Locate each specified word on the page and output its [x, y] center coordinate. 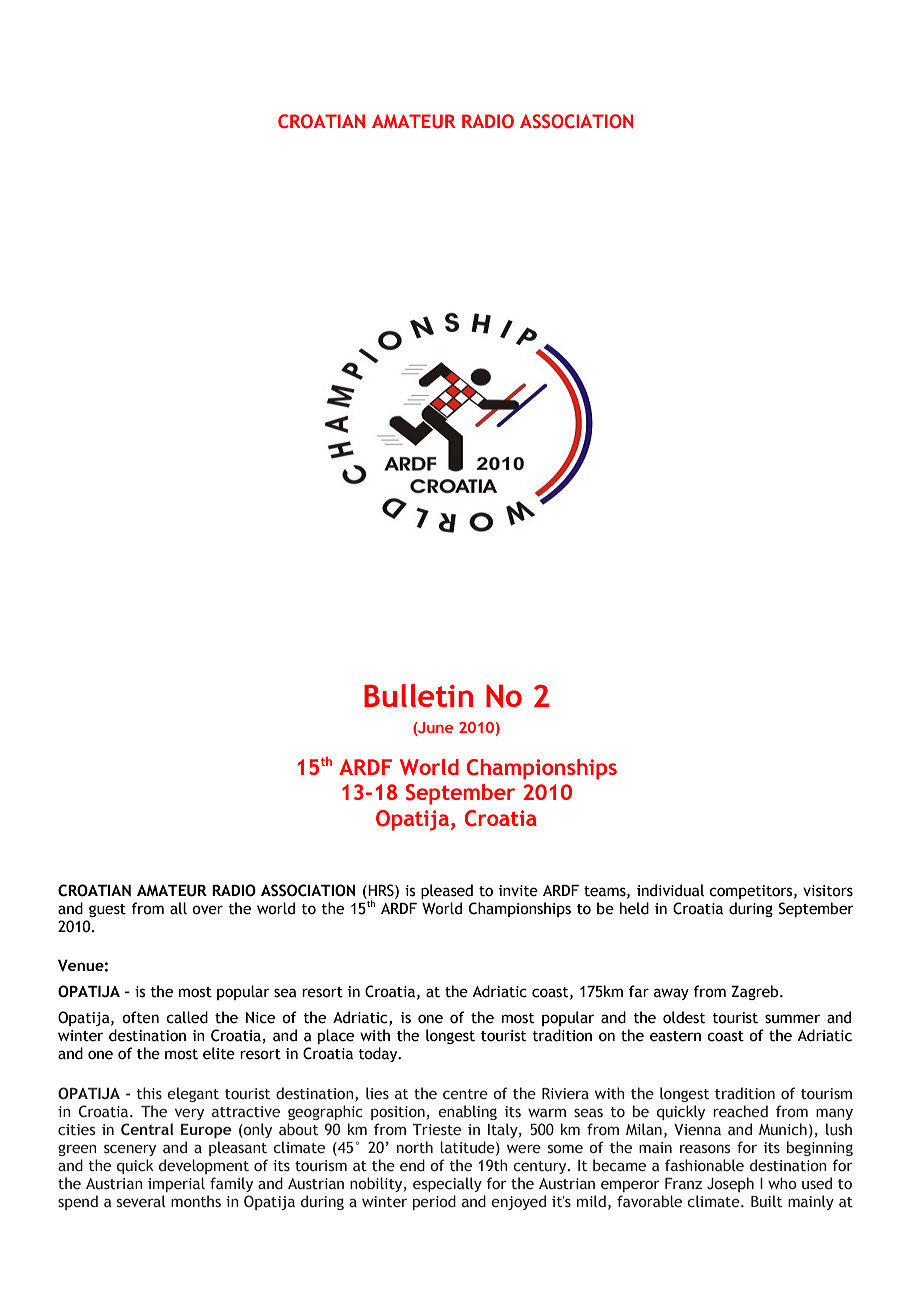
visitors [828, 891]
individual [670, 890]
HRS [381, 890]
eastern [675, 1036]
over [207, 910]
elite [219, 1053]
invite [518, 891]
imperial [176, 1184]
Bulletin [418, 695]
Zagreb [756, 992]
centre [465, 1094]
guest [107, 910]
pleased [447, 891]
